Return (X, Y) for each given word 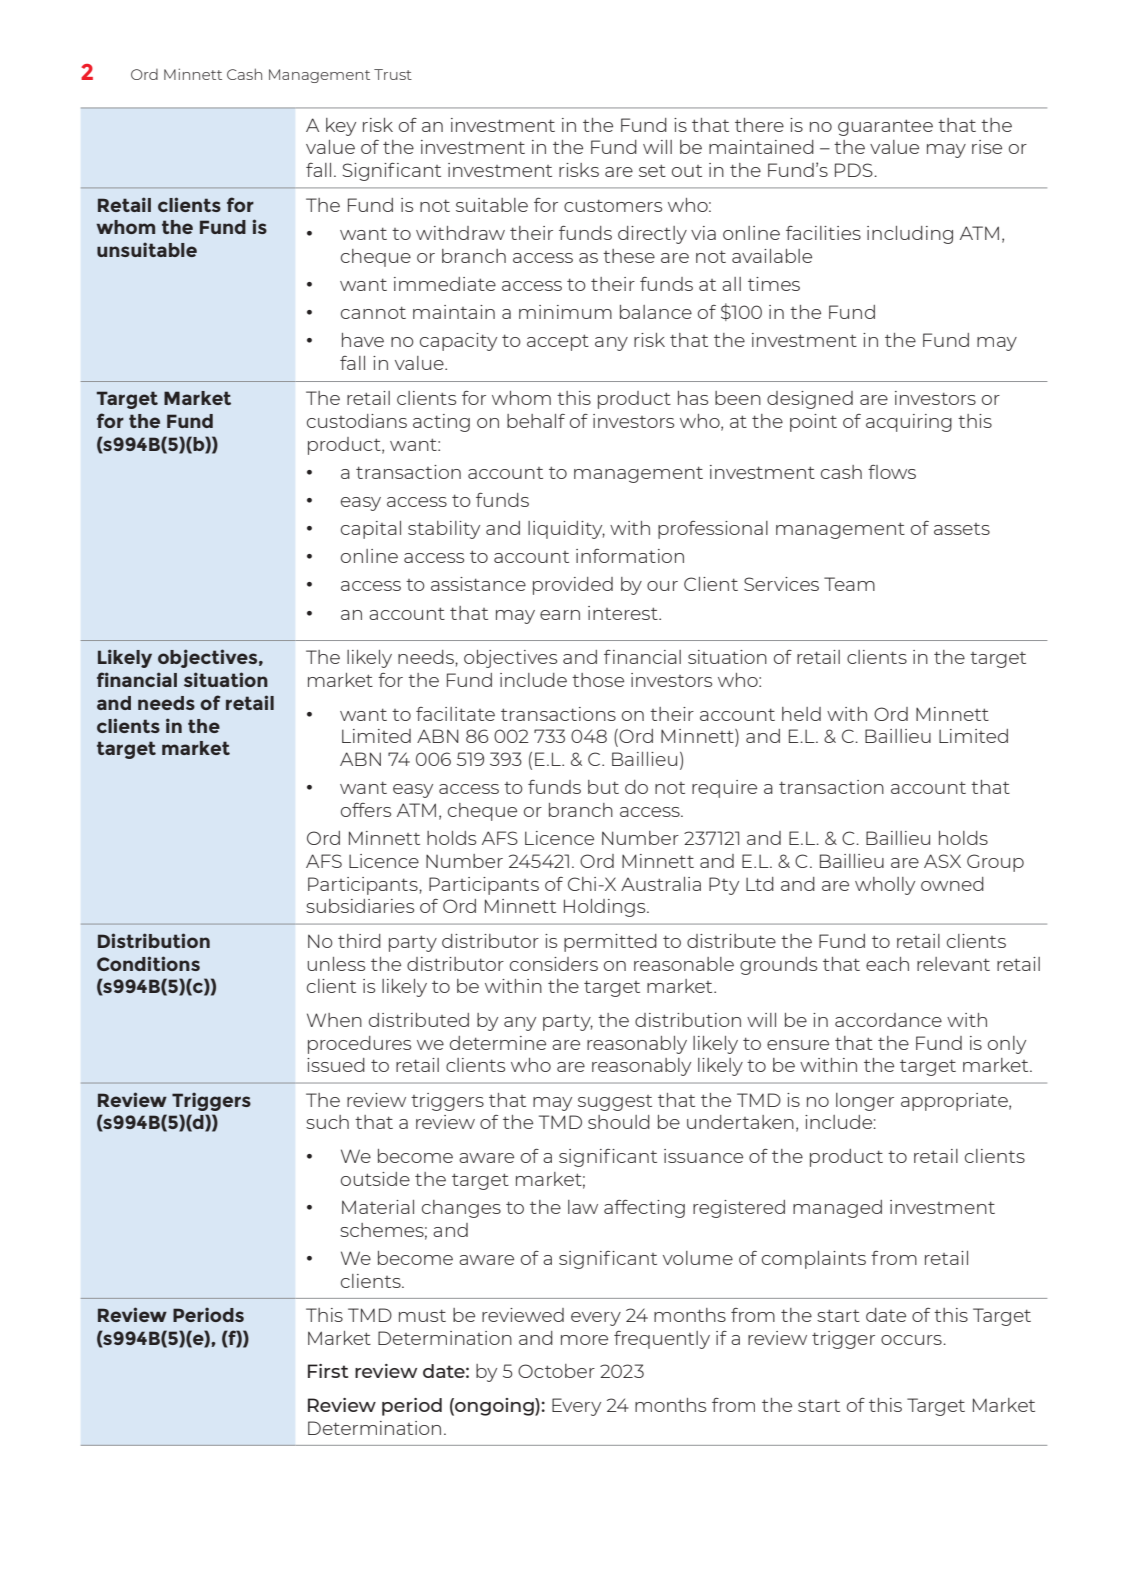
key (341, 127)
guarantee (885, 127)
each (887, 964)
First (328, 1371)
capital (371, 530)
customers (613, 205)
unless (336, 964)
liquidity (566, 530)
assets (962, 529)
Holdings (606, 908)
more (584, 1340)
